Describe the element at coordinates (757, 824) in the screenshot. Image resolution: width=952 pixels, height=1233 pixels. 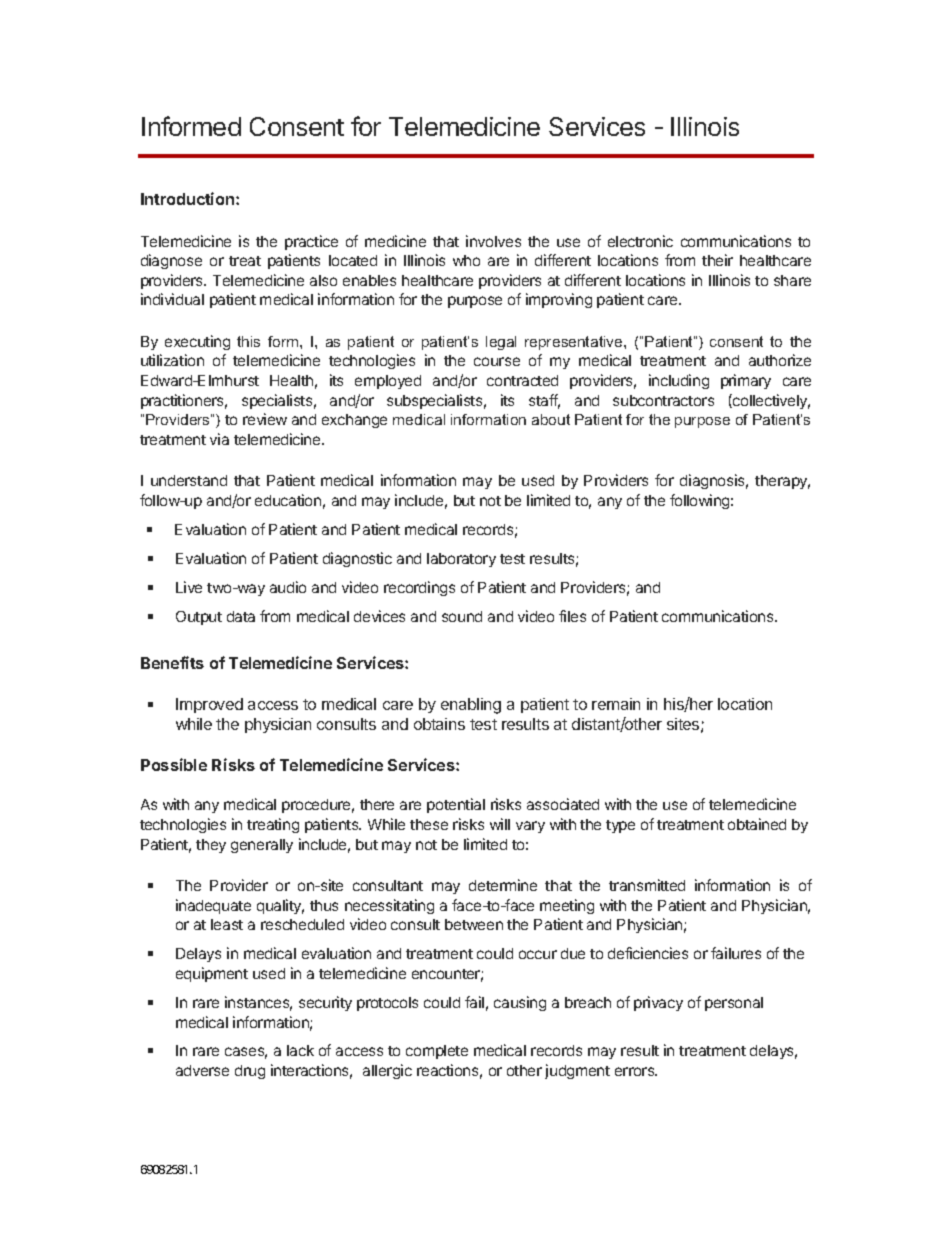
I see `obtained` at that location.
